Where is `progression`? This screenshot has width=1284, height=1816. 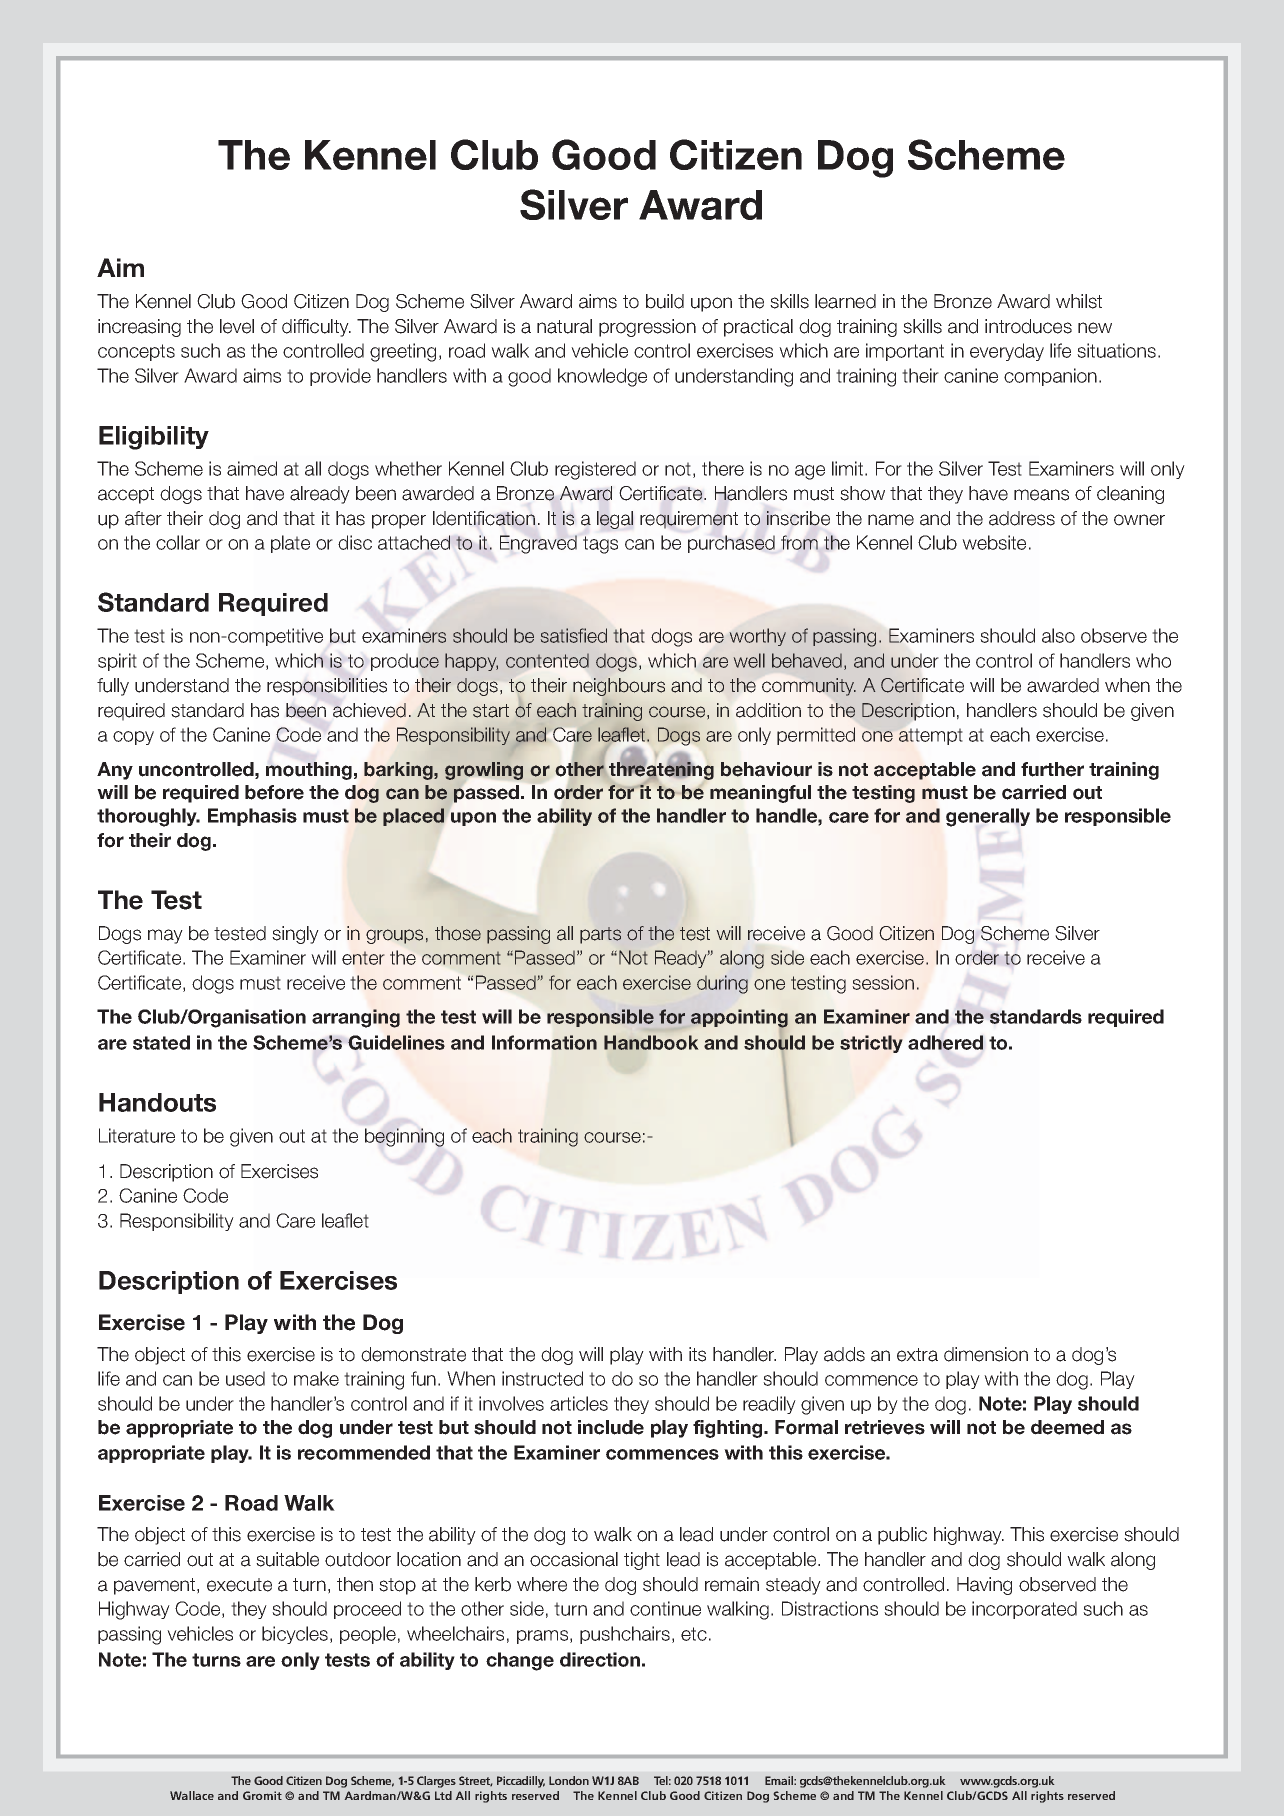 progression is located at coordinates (647, 328).
